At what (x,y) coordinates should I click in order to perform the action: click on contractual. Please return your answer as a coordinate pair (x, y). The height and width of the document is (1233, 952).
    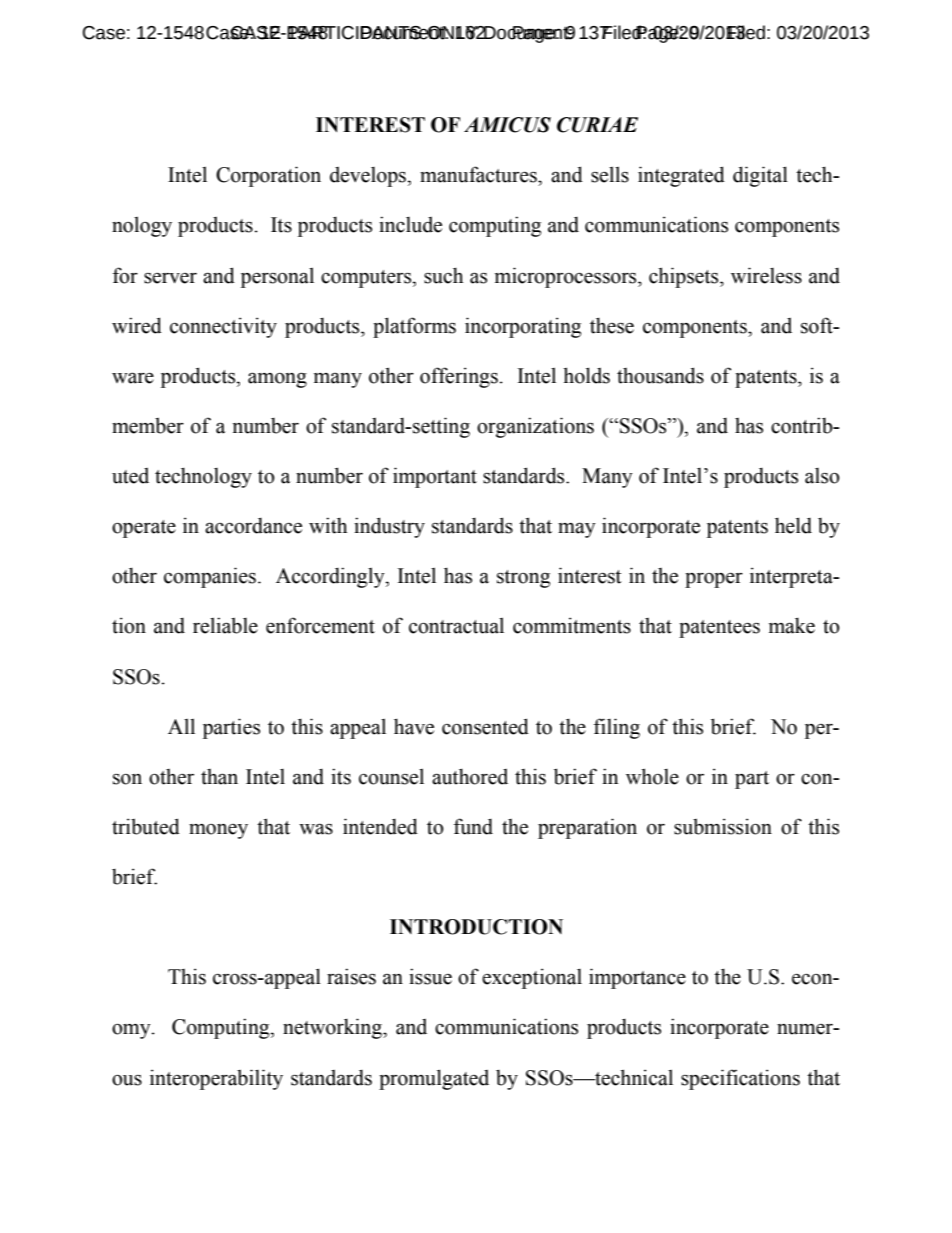
    Looking at the image, I should click on (456, 625).
